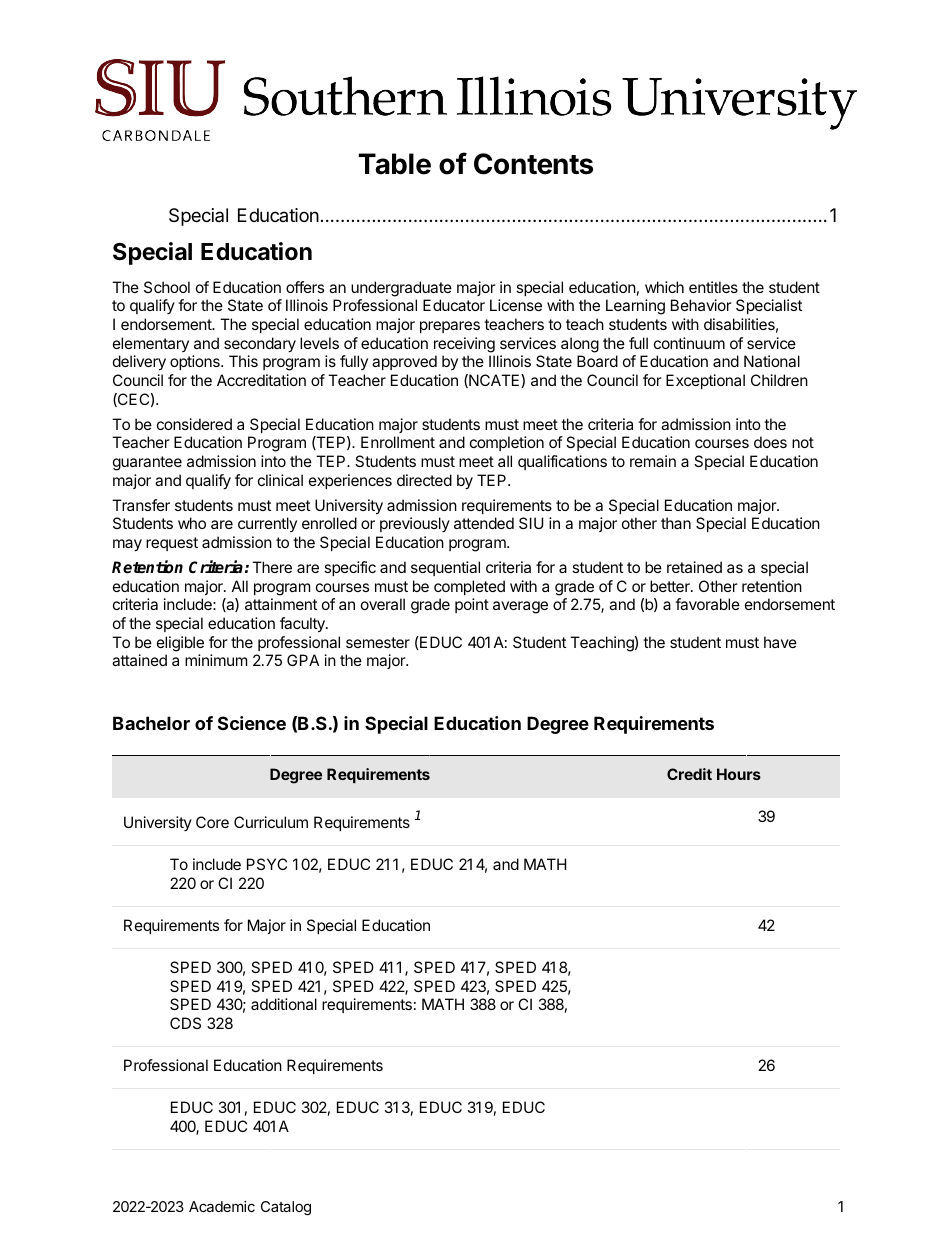  Describe the element at coordinates (167, 287) in the page. I see `School` at that location.
